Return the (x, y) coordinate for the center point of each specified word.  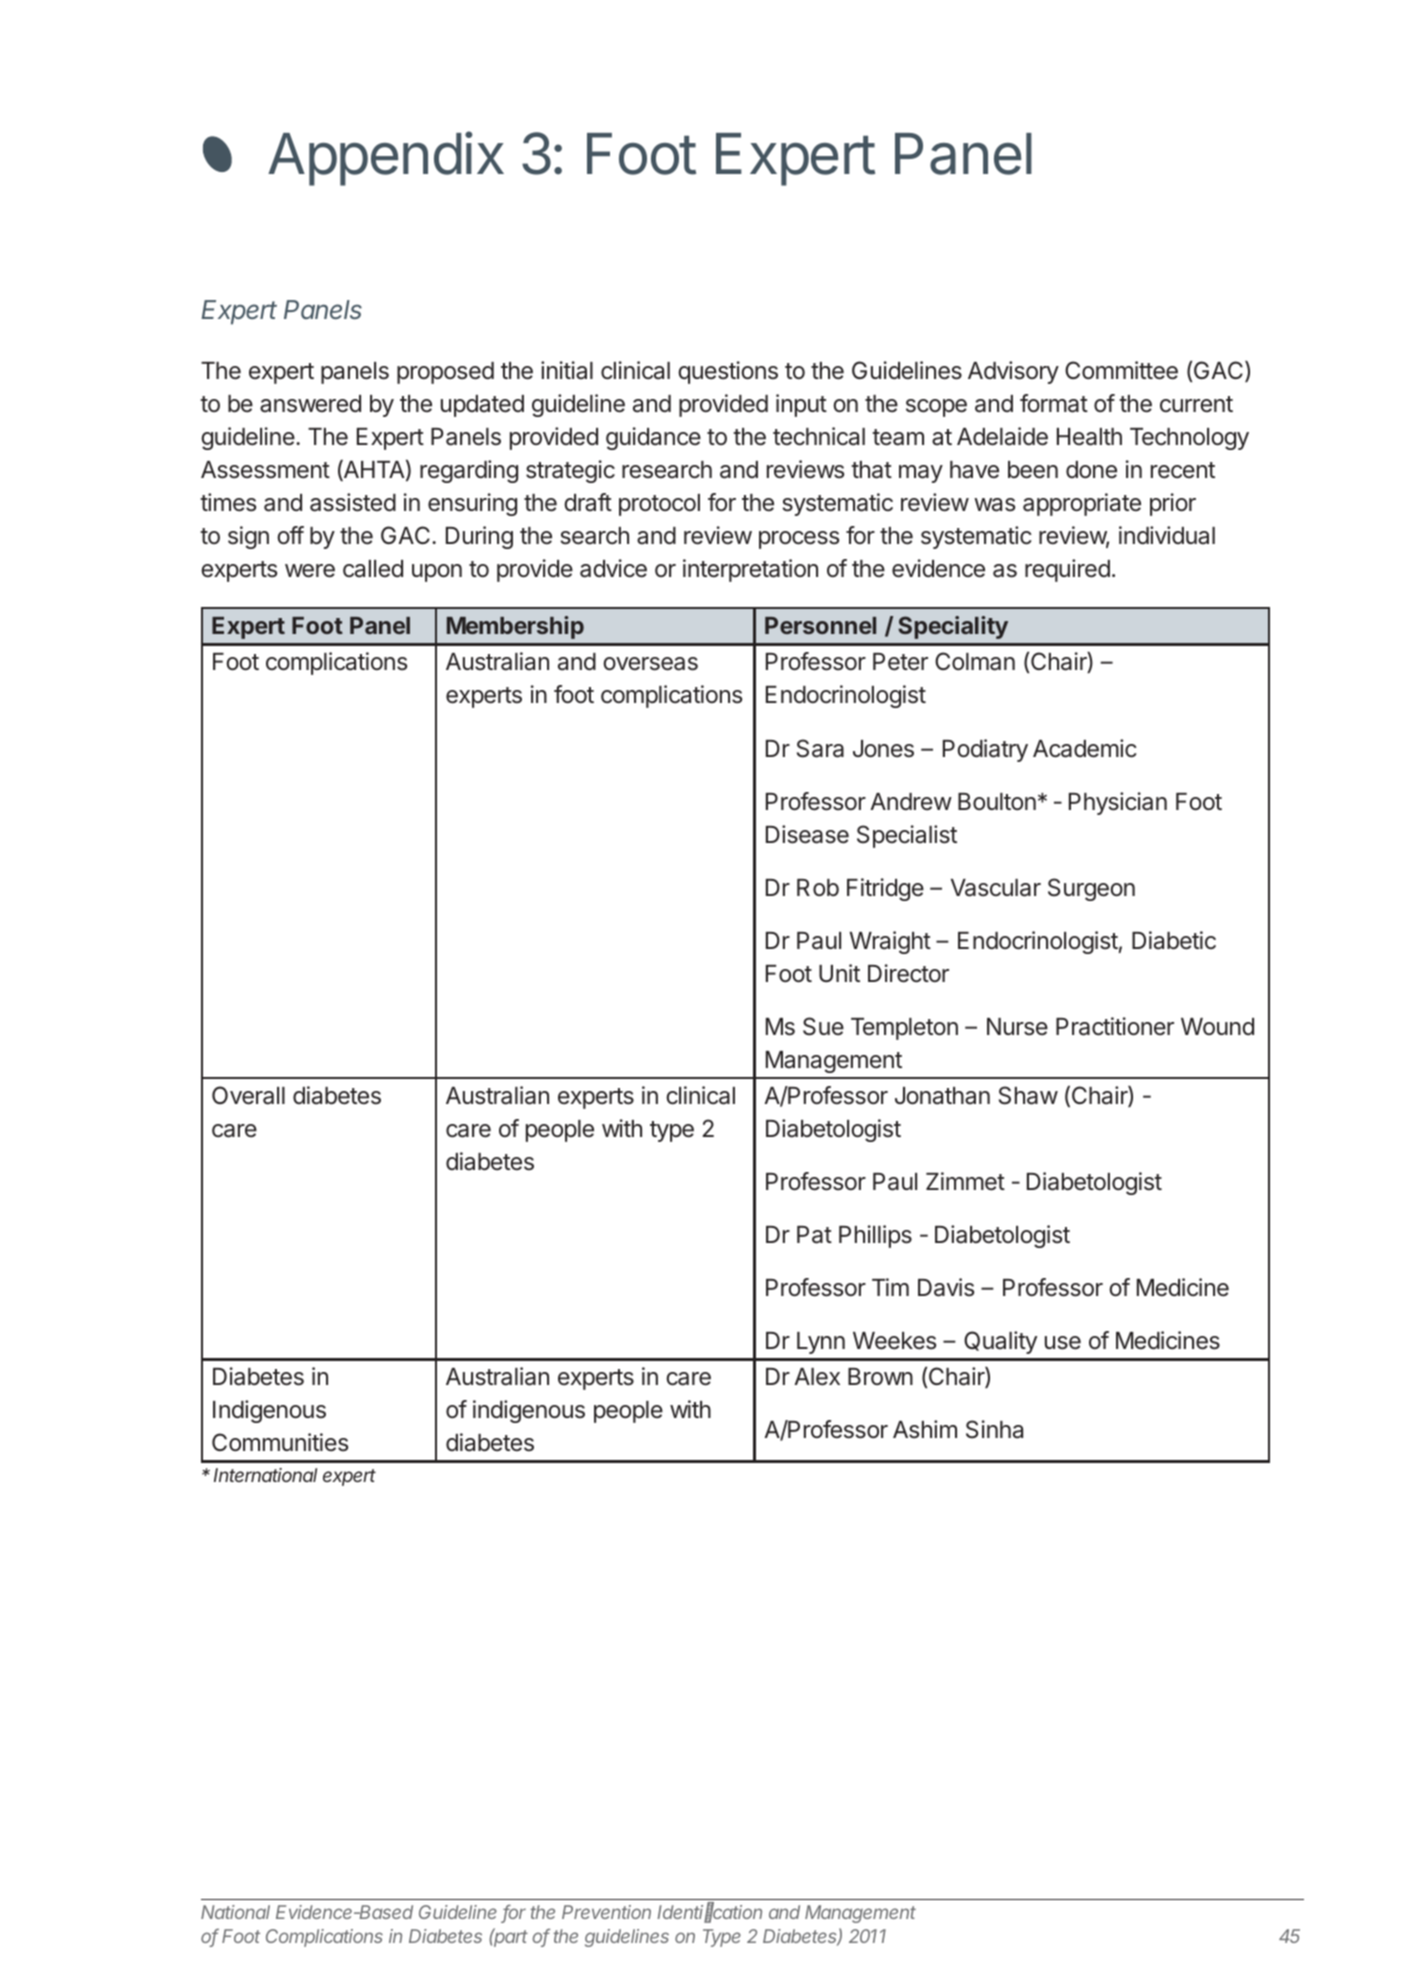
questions (728, 372)
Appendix (386, 159)
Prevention (606, 1912)
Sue (823, 1026)
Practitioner (1115, 1026)
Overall (248, 1095)
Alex (817, 1377)
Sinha (994, 1429)
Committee (1121, 370)
